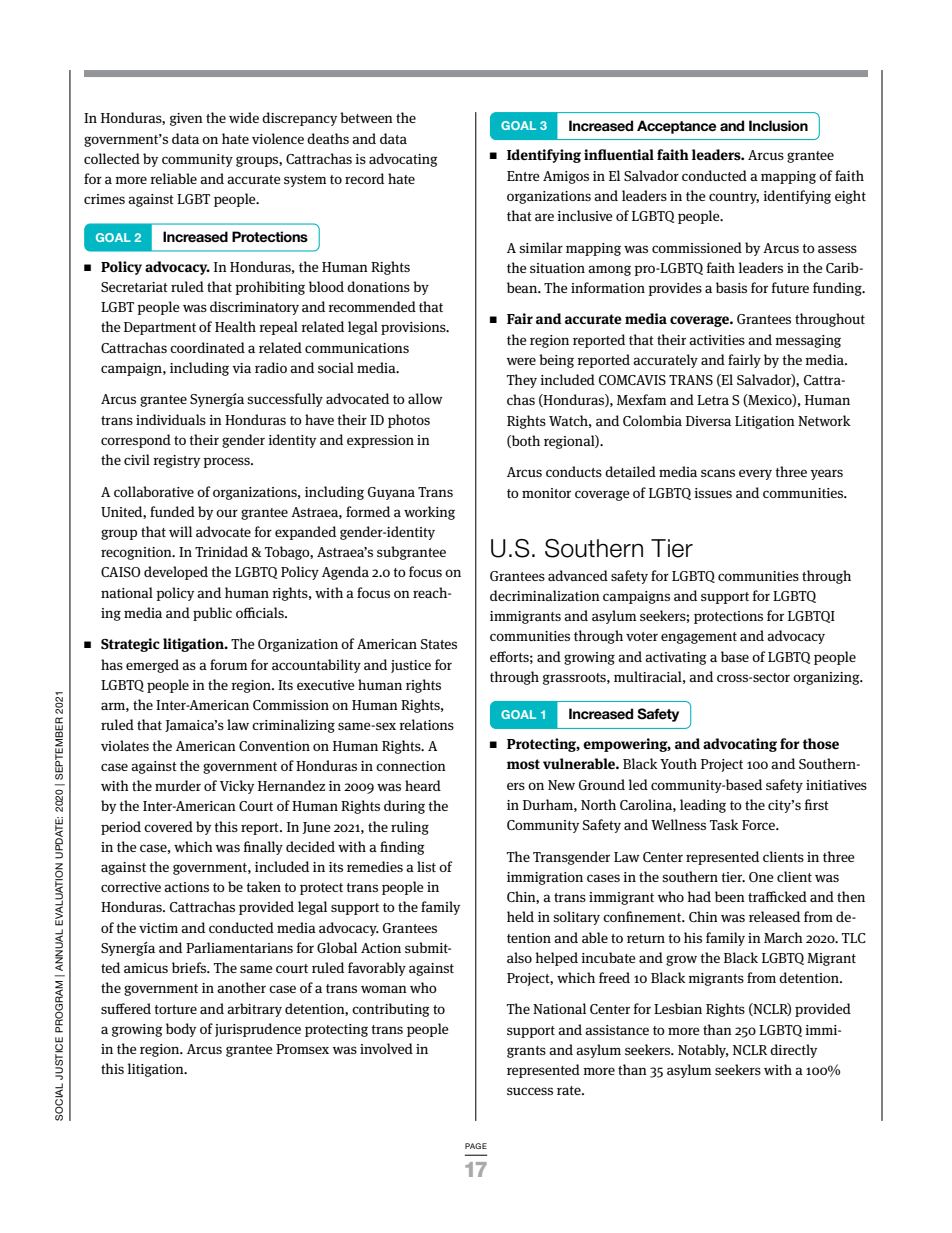  I want to click on Inclusion, so click(778, 126).
